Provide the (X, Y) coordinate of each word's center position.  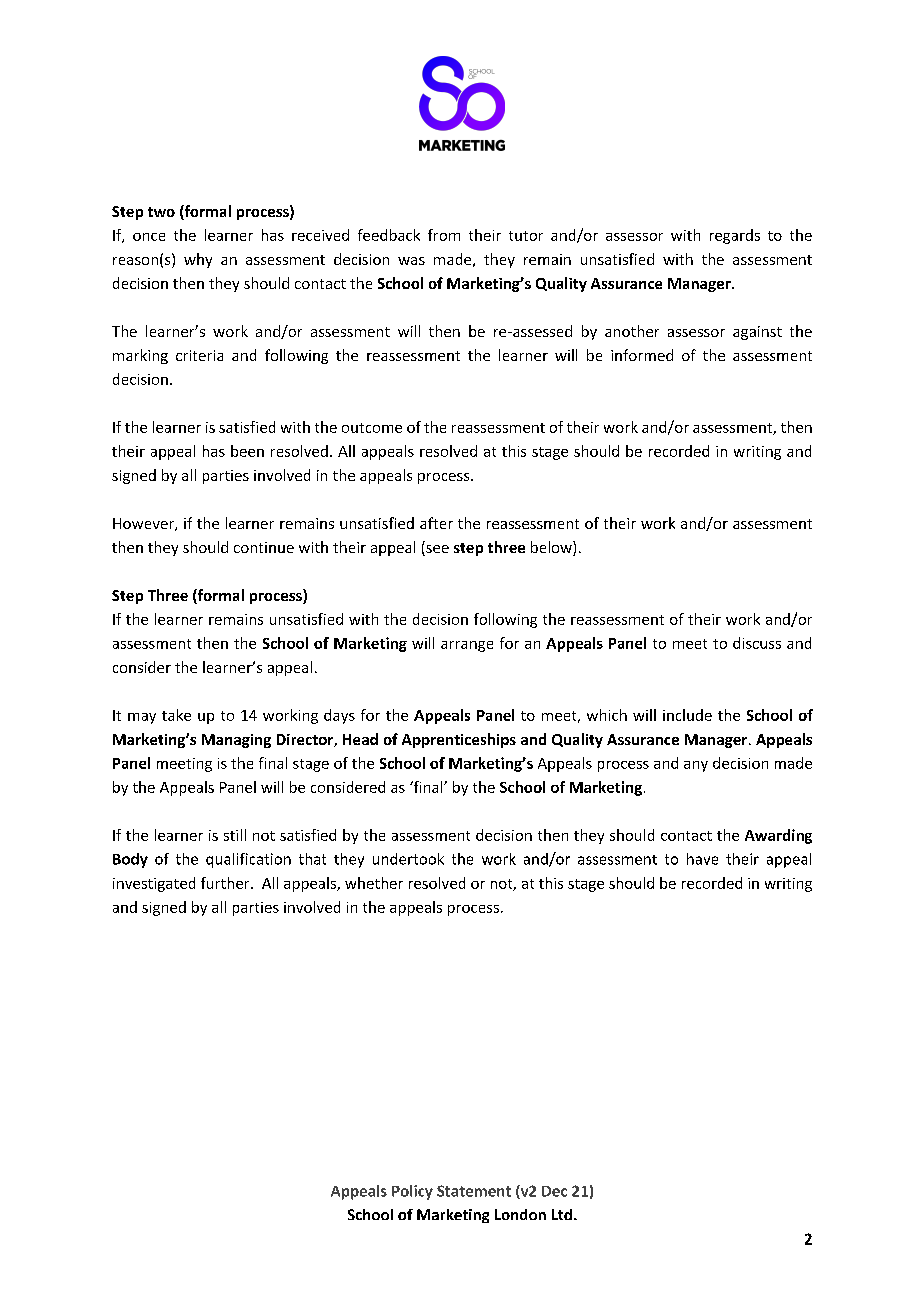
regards (735, 236)
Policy (412, 1192)
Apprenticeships (459, 740)
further (226, 883)
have (702, 859)
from (444, 235)
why (198, 260)
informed (642, 355)
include (687, 715)
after (436, 523)
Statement (474, 1191)
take (176, 715)
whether (374, 883)
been (247, 451)
